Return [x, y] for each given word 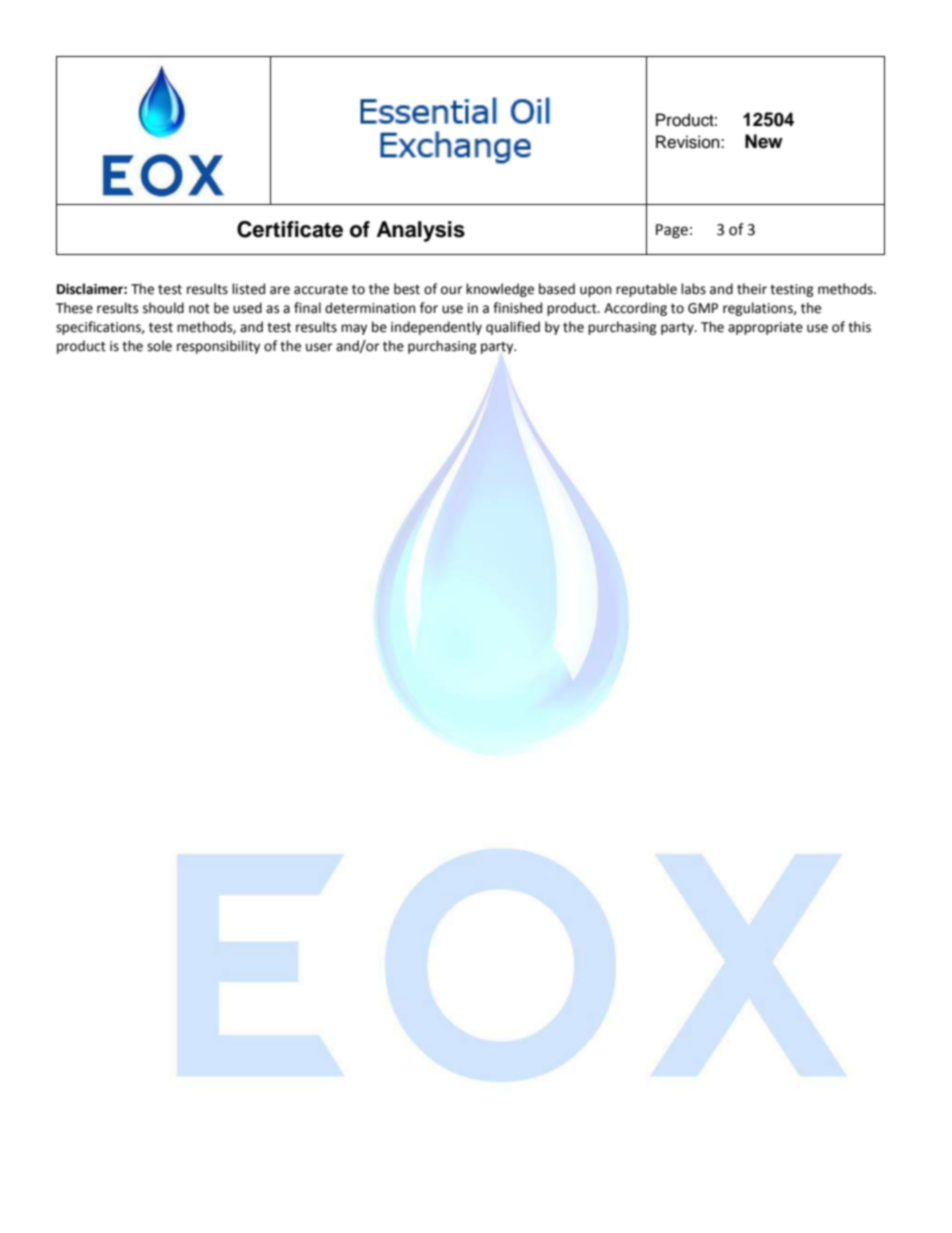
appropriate [765, 328]
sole [159, 346]
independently [436, 328]
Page [672, 231]
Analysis [421, 231]
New [764, 141]
